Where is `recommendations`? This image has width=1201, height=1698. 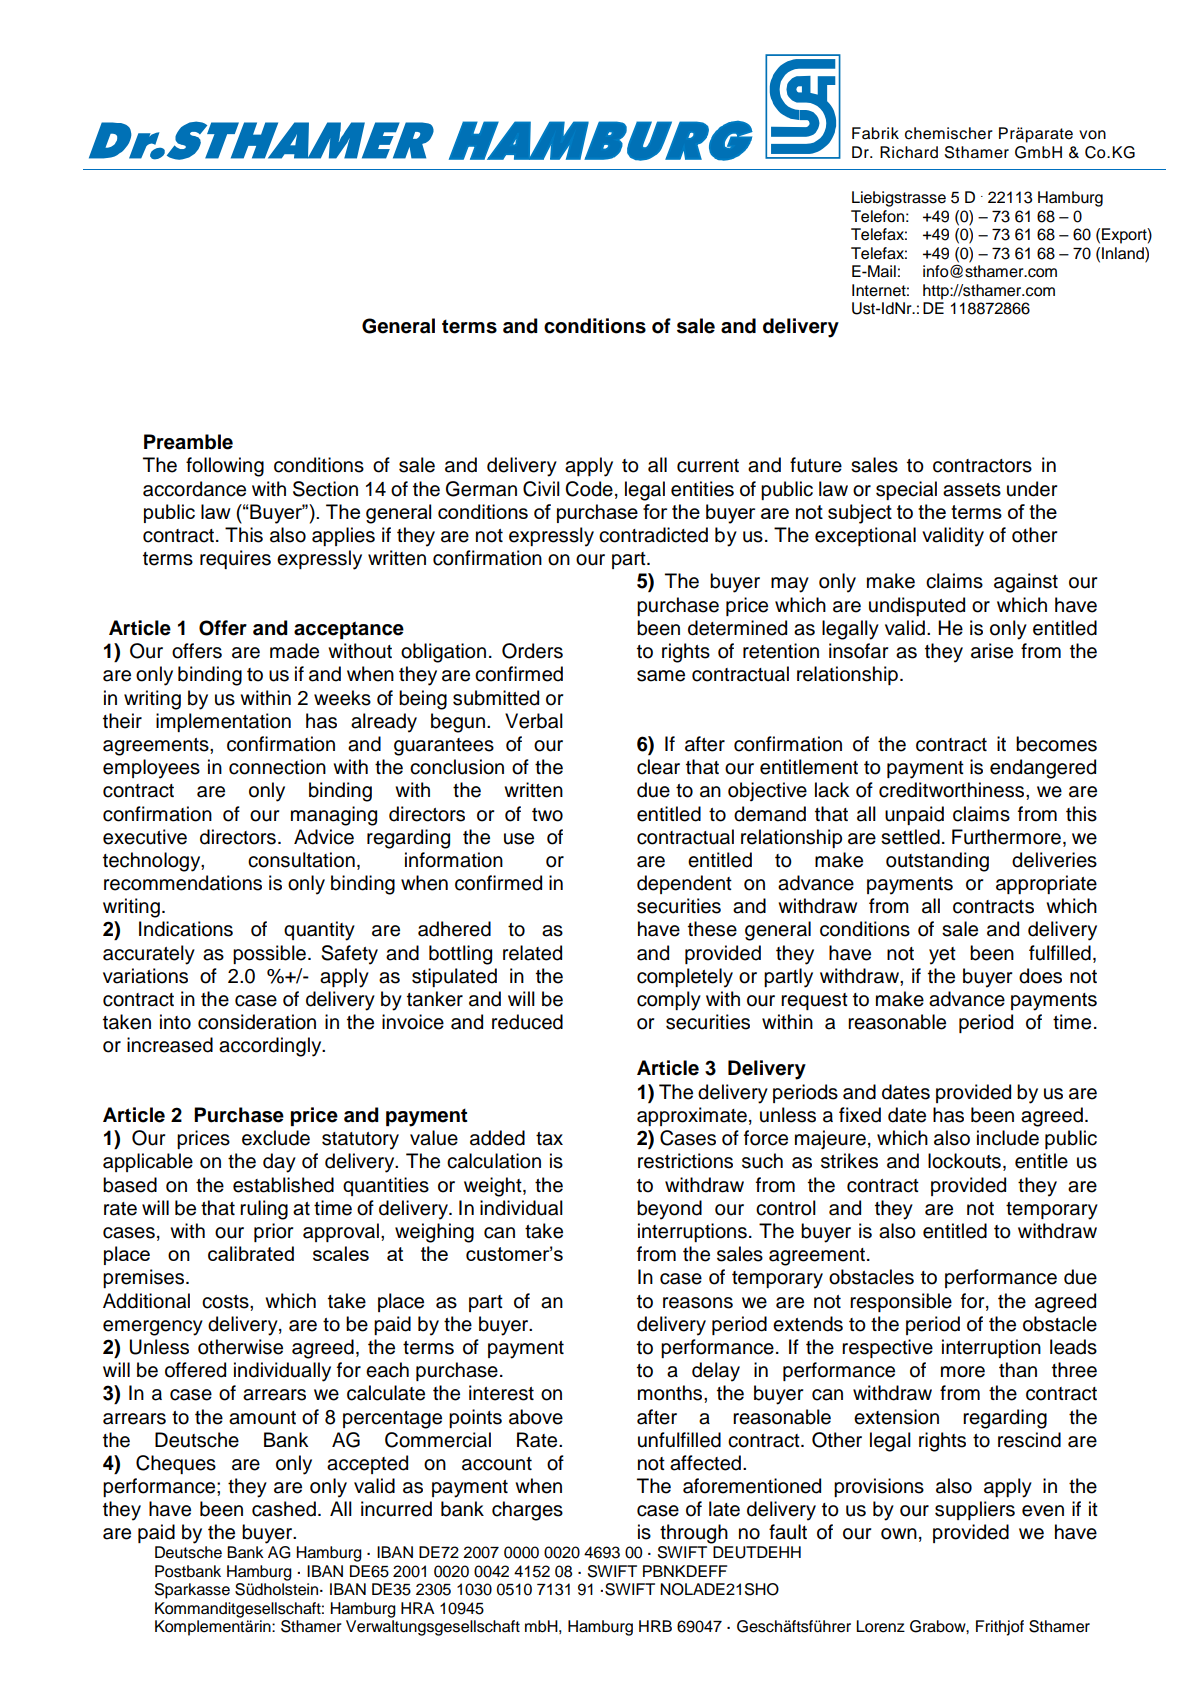 recommendations is located at coordinates (183, 883).
